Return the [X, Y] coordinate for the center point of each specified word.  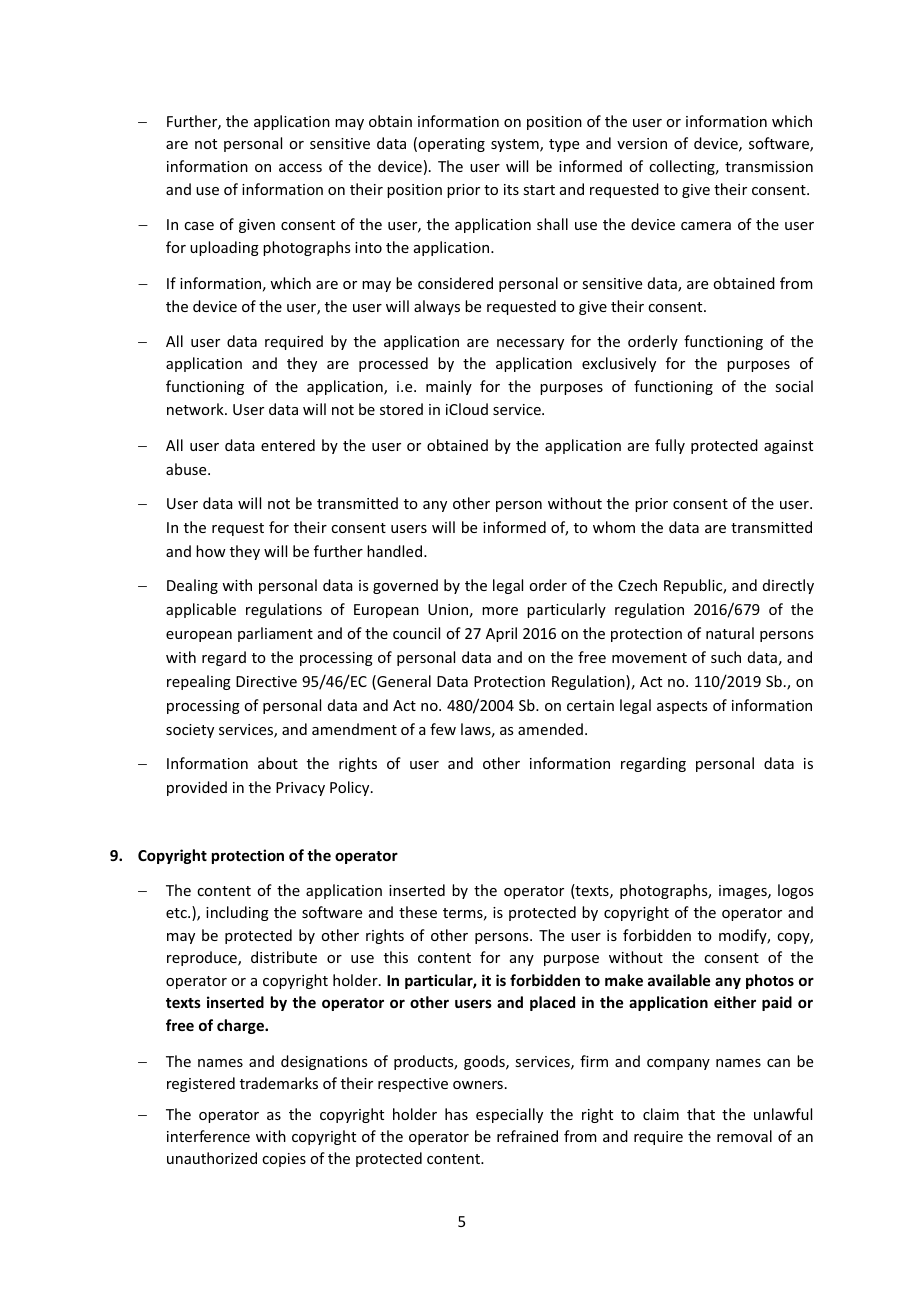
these [418, 912]
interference [208, 1136]
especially [509, 1115]
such [726, 657]
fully [670, 446]
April [501, 634]
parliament [275, 634]
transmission [769, 166]
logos [795, 891]
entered [288, 445]
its [511, 189]
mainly [449, 387]
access [300, 168]
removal [744, 1136]
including [237, 913]
